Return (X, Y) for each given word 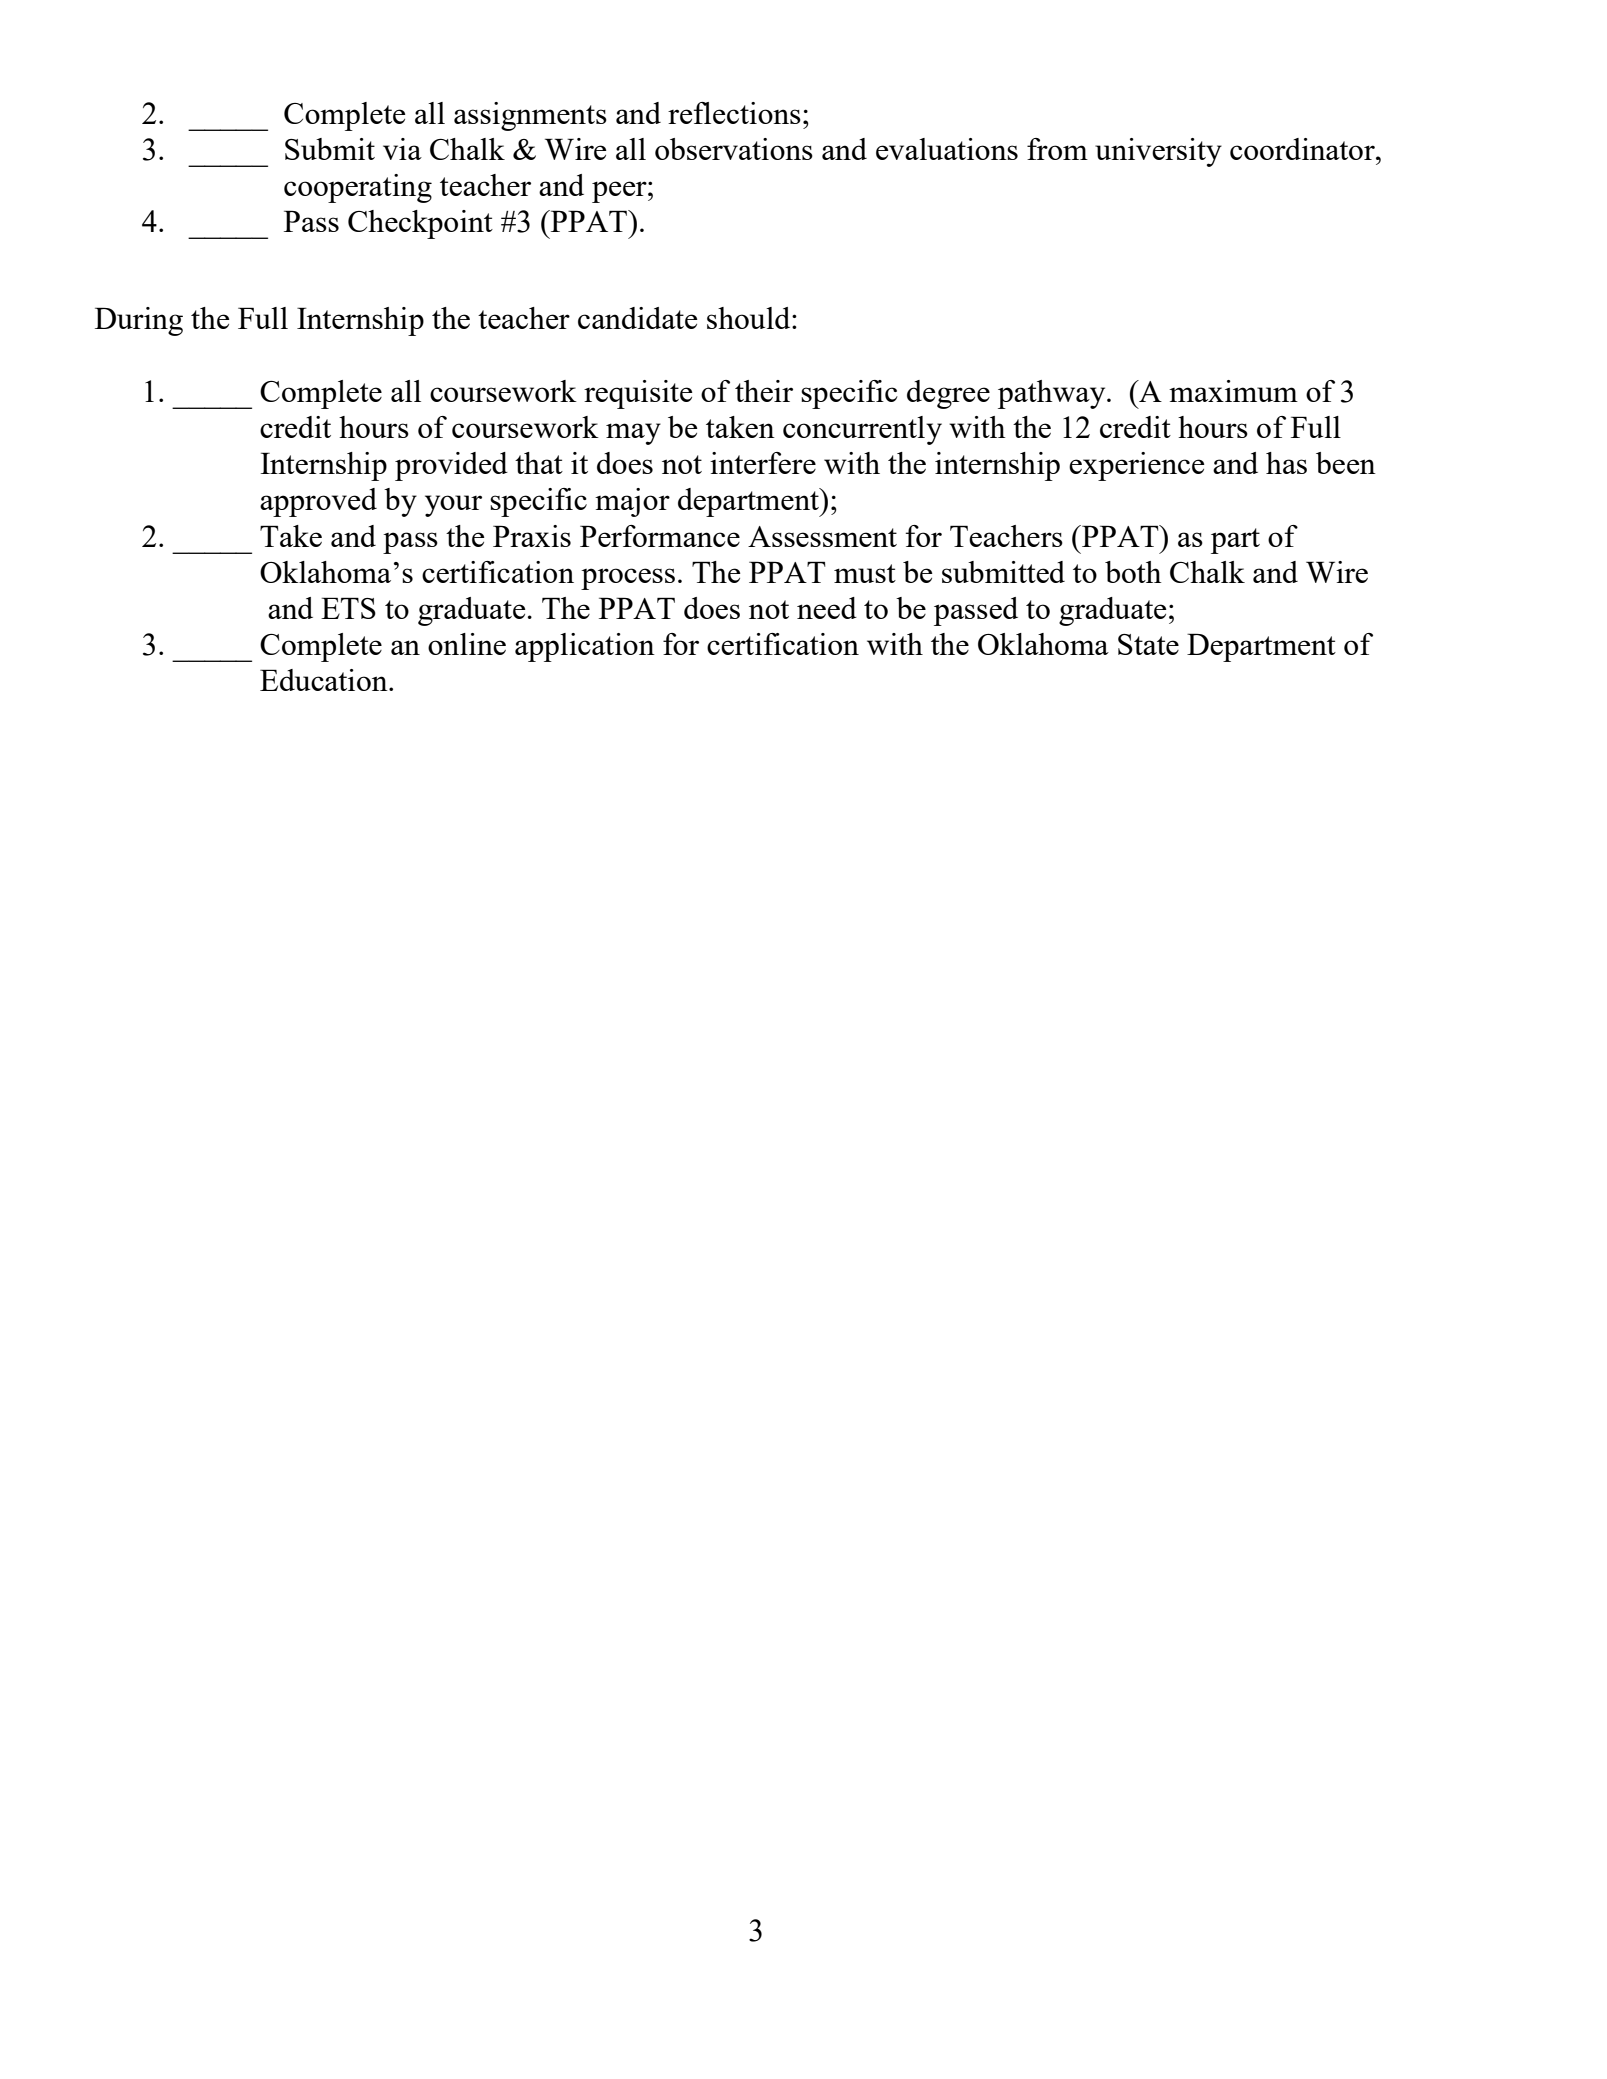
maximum (1233, 391)
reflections (734, 113)
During (139, 321)
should (750, 318)
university (1158, 152)
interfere (763, 463)
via (402, 149)
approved (318, 502)
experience (1136, 466)
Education (325, 680)
